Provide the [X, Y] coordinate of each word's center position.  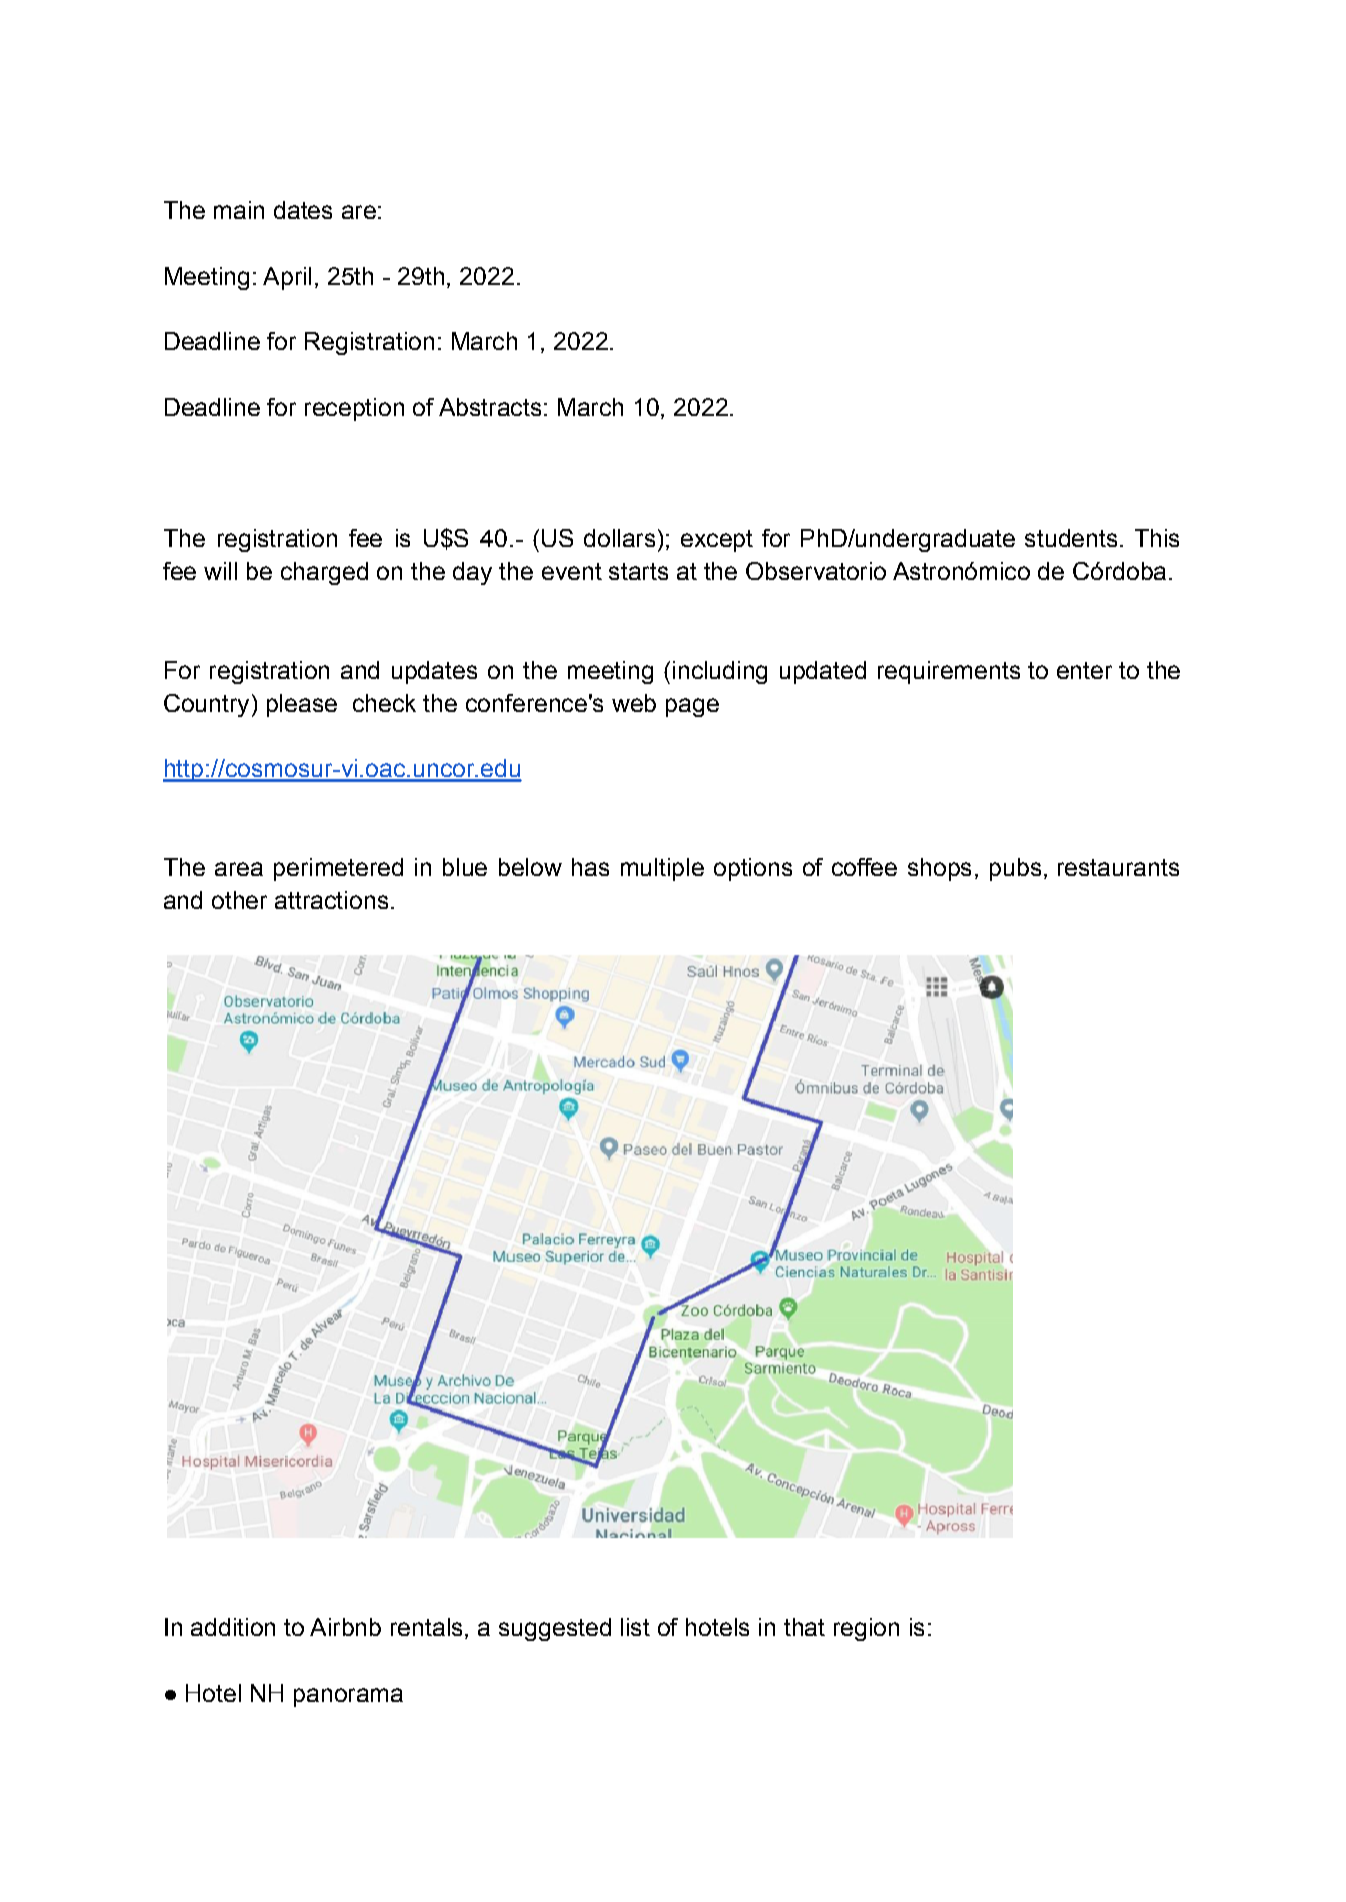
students [1071, 538]
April [287, 278]
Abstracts [490, 407]
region [866, 1629]
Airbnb [345, 1627]
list [635, 1627]
